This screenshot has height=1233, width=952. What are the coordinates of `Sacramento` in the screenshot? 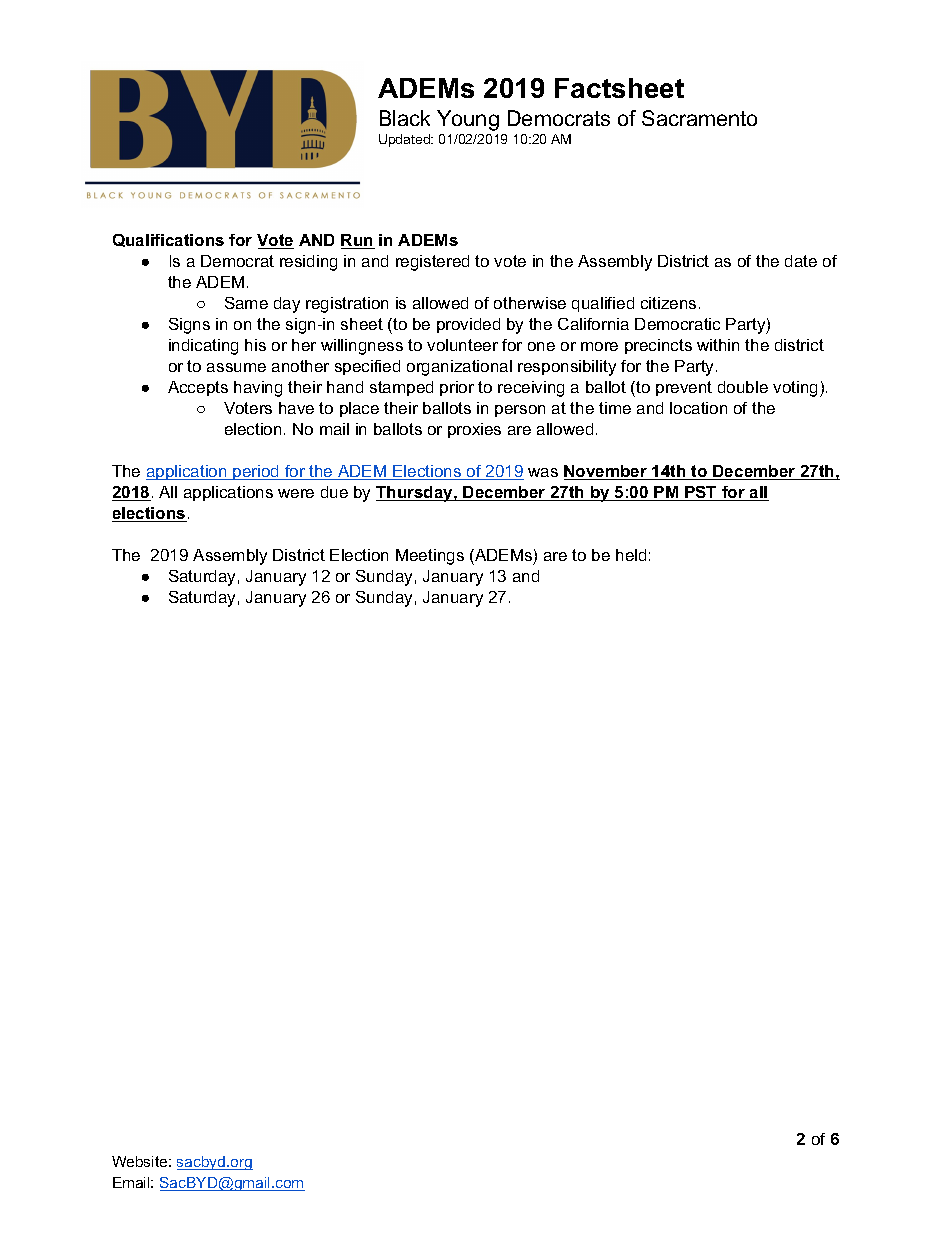 It's located at (699, 118).
